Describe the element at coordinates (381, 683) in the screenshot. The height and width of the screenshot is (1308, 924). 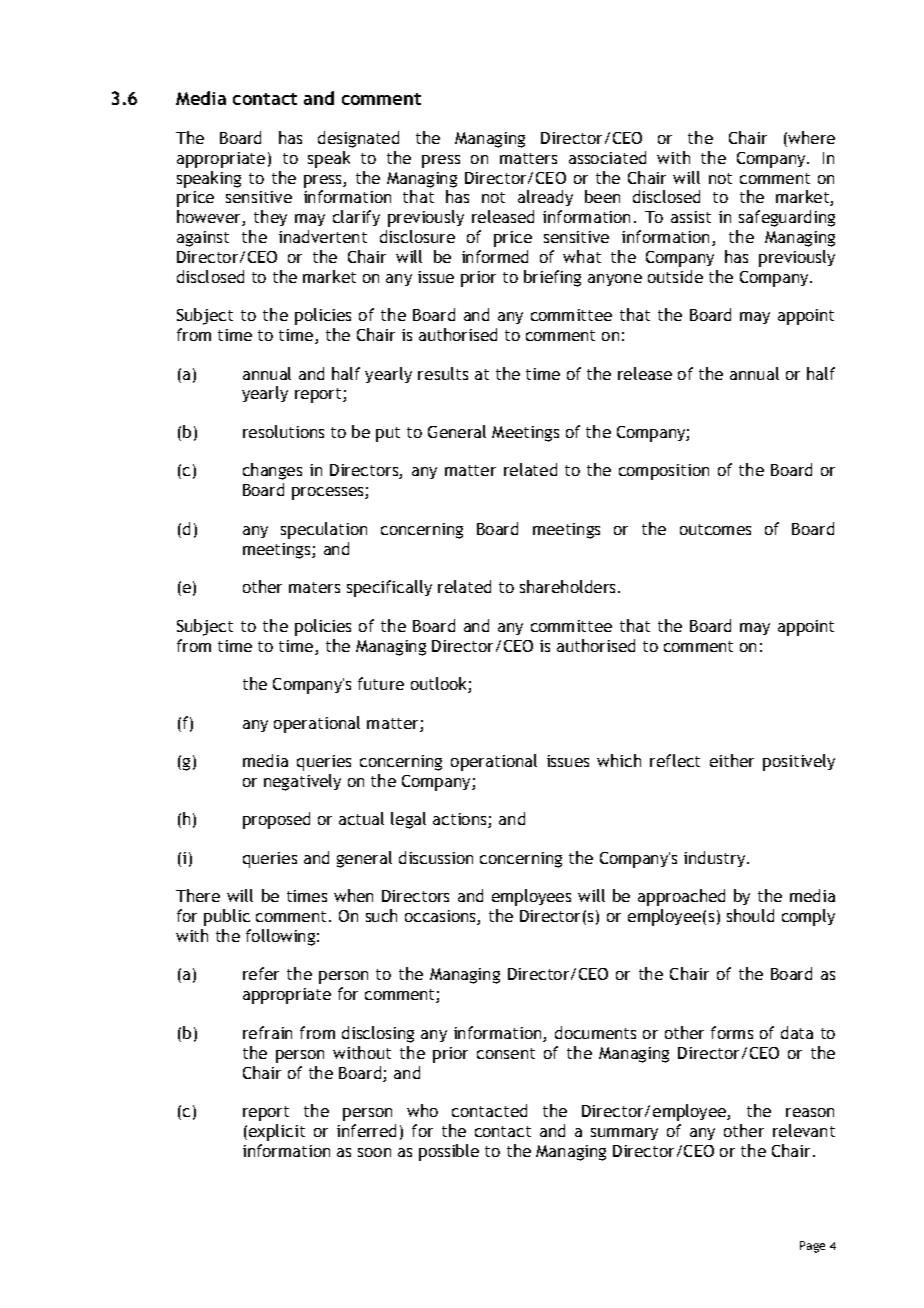
I see `future` at that location.
